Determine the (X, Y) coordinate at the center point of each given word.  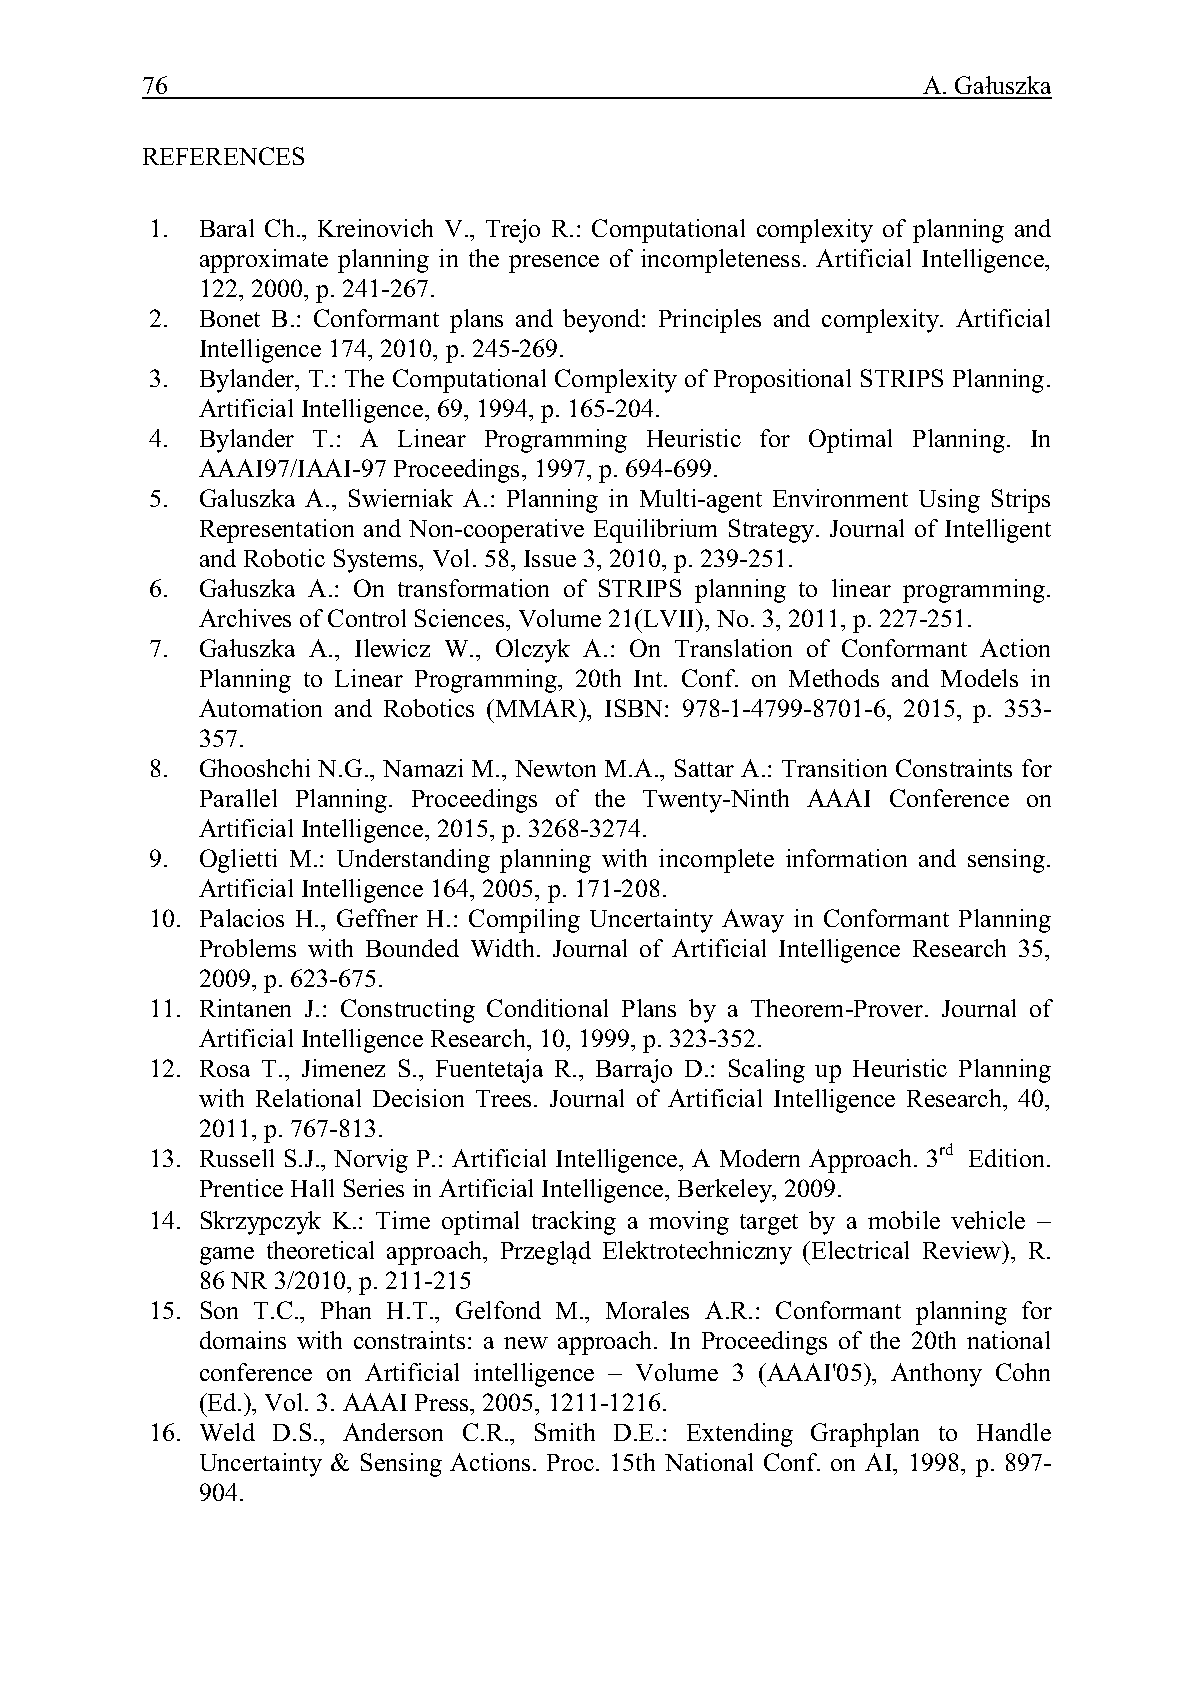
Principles (710, 321)
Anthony (936, 1375)
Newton (555, 768)
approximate (264, 261)
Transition (834, 768)
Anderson (393, 1432)
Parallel (238, 798)
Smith (565, 1432)
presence (554, 264)
